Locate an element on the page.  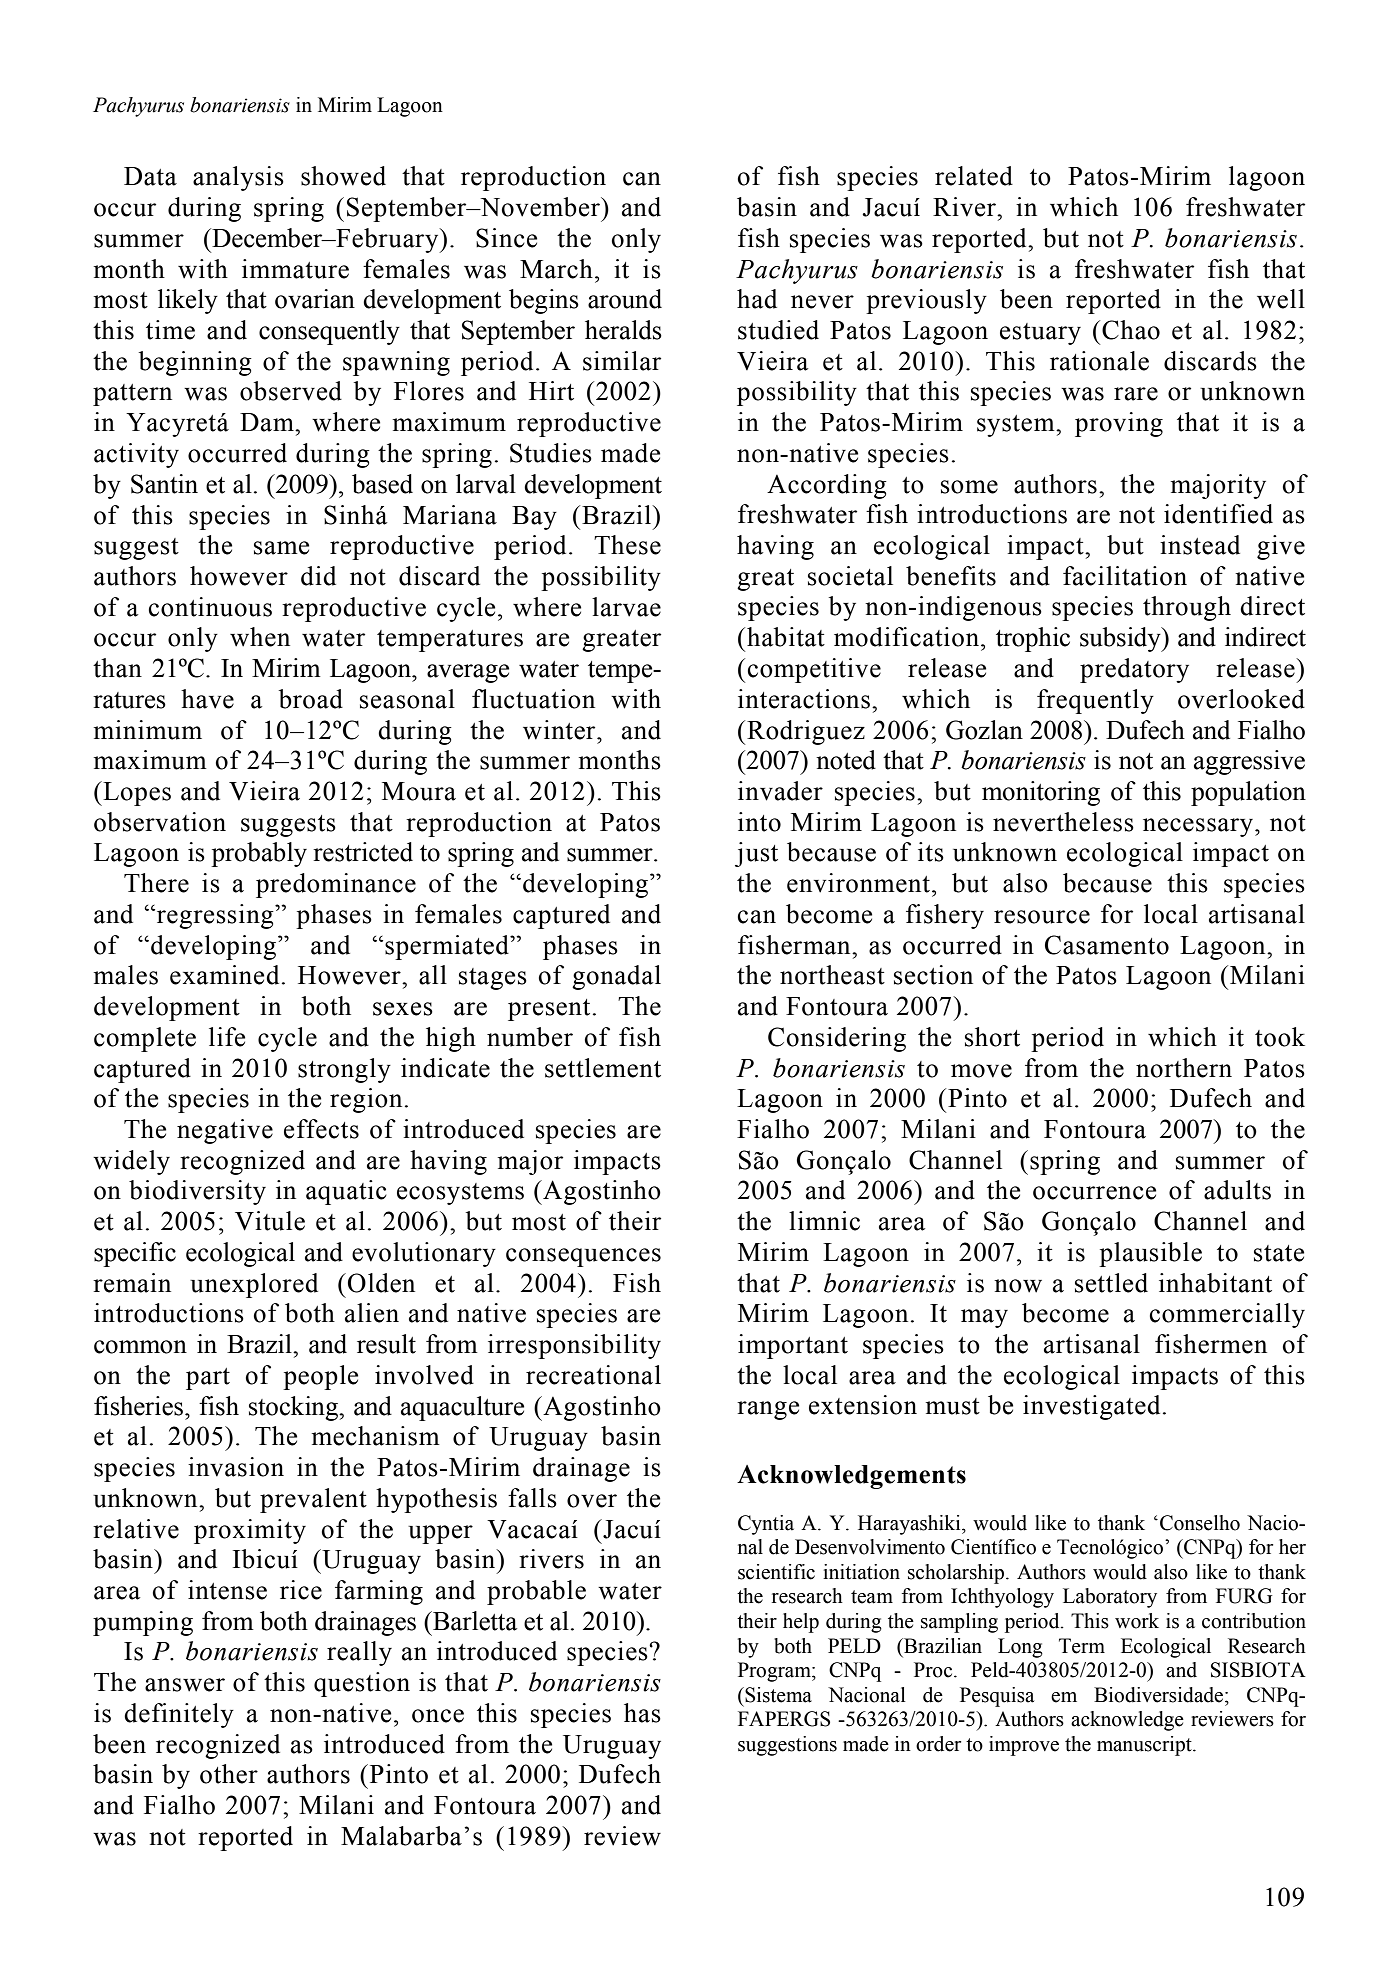
northern is located at coordinates (1184, 1068).
